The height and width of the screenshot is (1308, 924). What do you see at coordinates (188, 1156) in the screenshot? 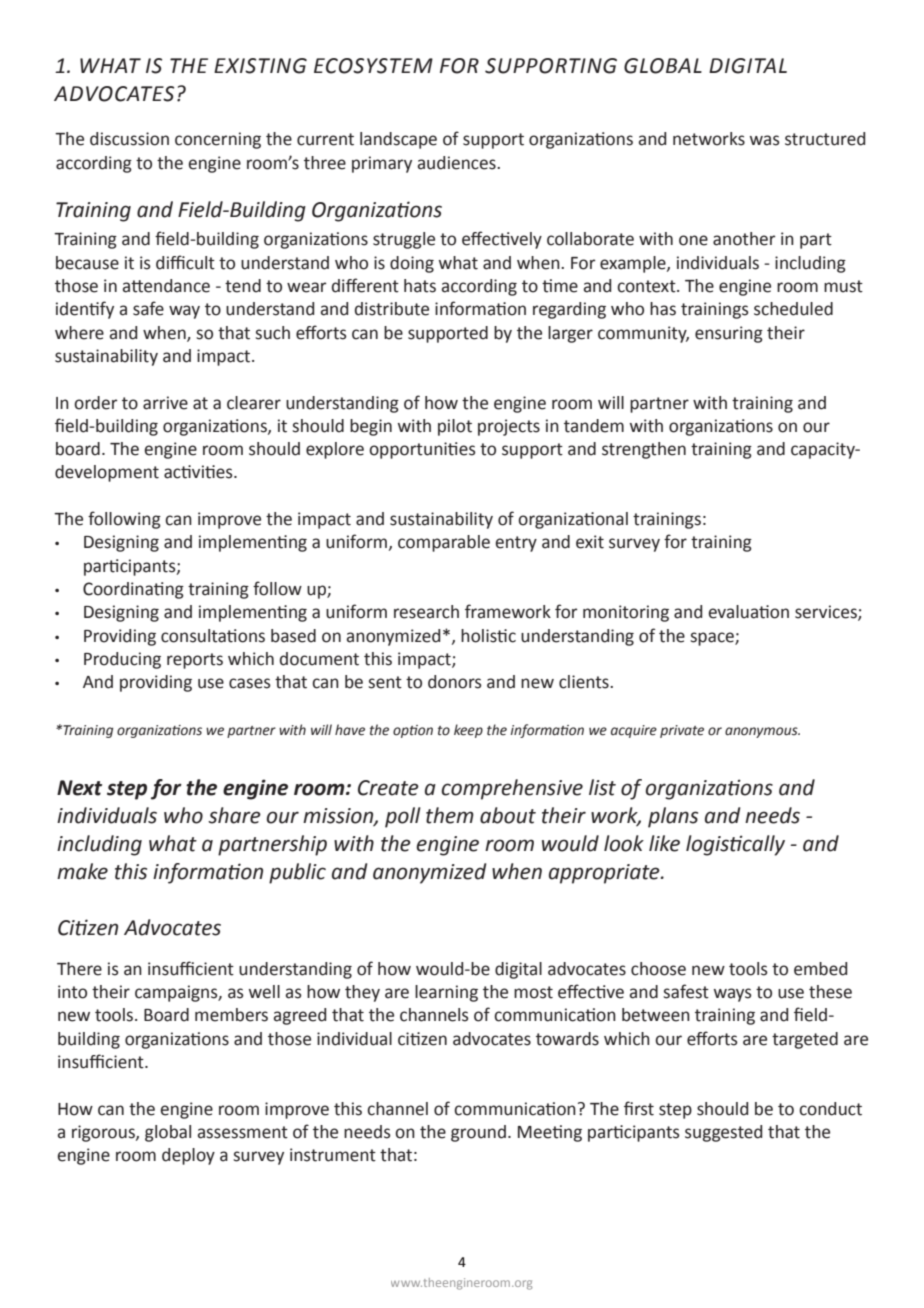
I see `deploy` at bounding box center [188, 1156].
